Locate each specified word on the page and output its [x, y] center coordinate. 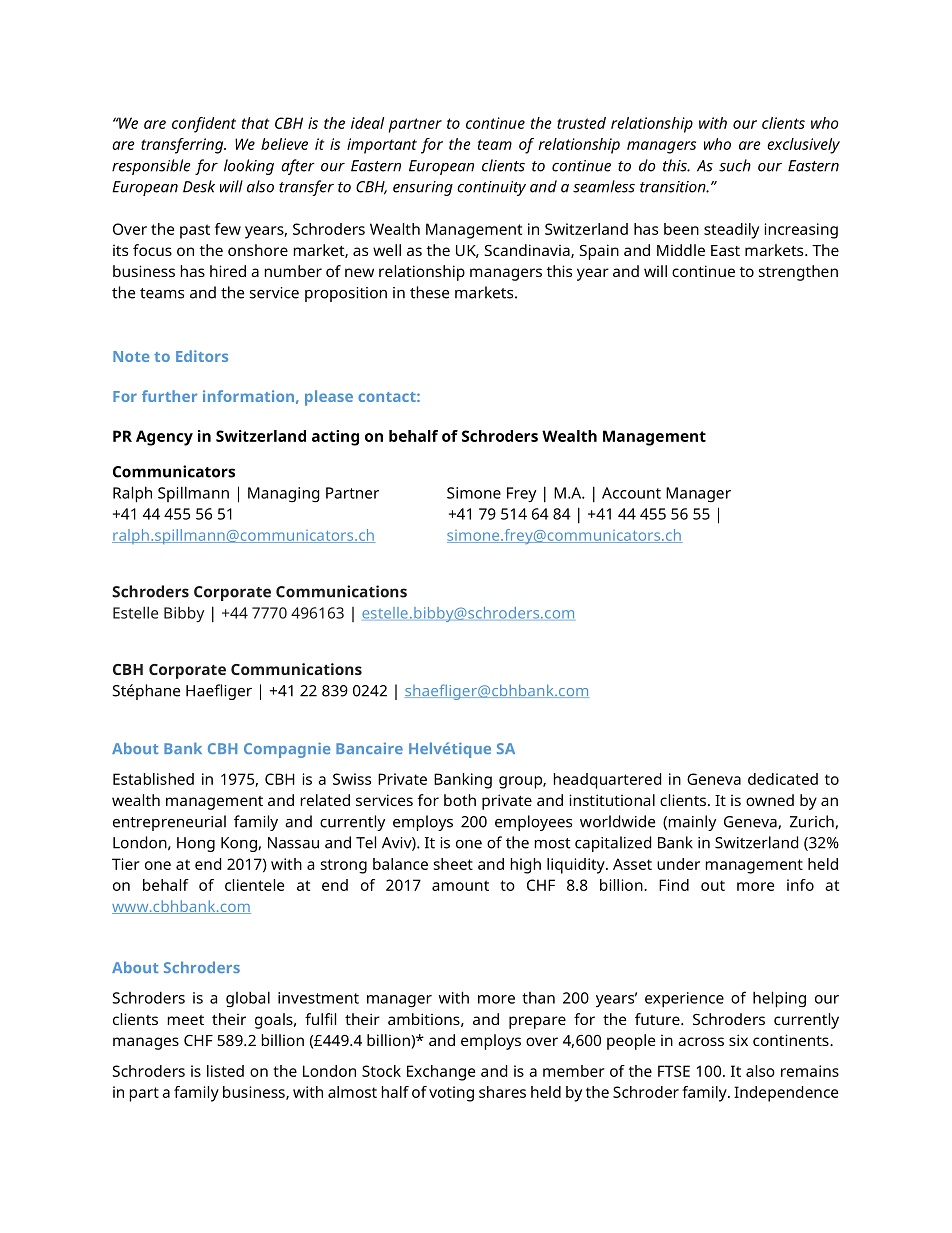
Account [631, 493]
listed [225, 1071]
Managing [283, 495]
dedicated [783, 779]
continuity [491, 188]
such [735, 165]
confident [204, 125]
